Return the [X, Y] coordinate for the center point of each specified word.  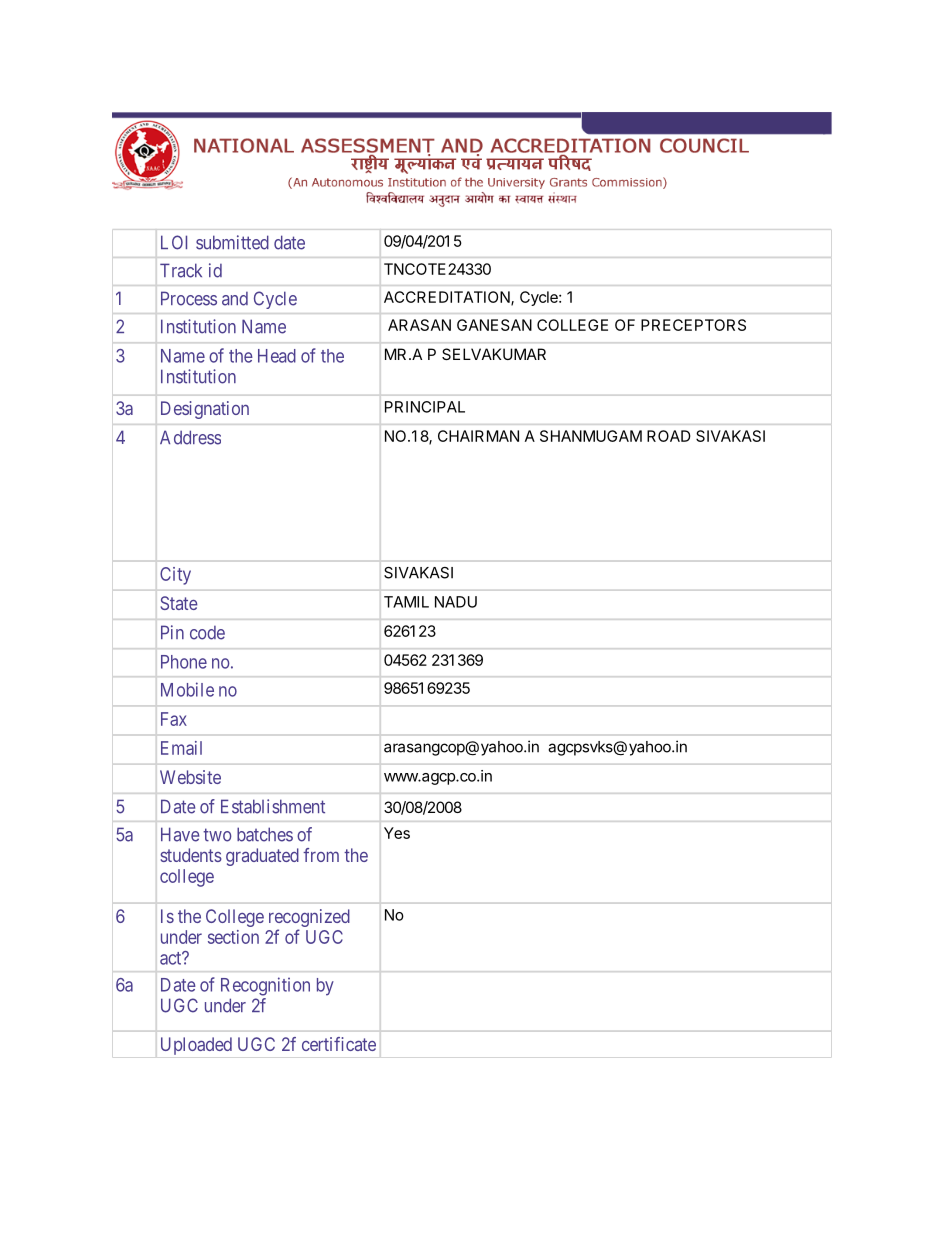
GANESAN [494, 325]
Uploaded [196, 1046]
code [207, 633]
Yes [397, 833]
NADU [456, 602]
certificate [339, 1044]
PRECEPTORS [693, 325]
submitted [232, 242]
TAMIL [406, 602]
